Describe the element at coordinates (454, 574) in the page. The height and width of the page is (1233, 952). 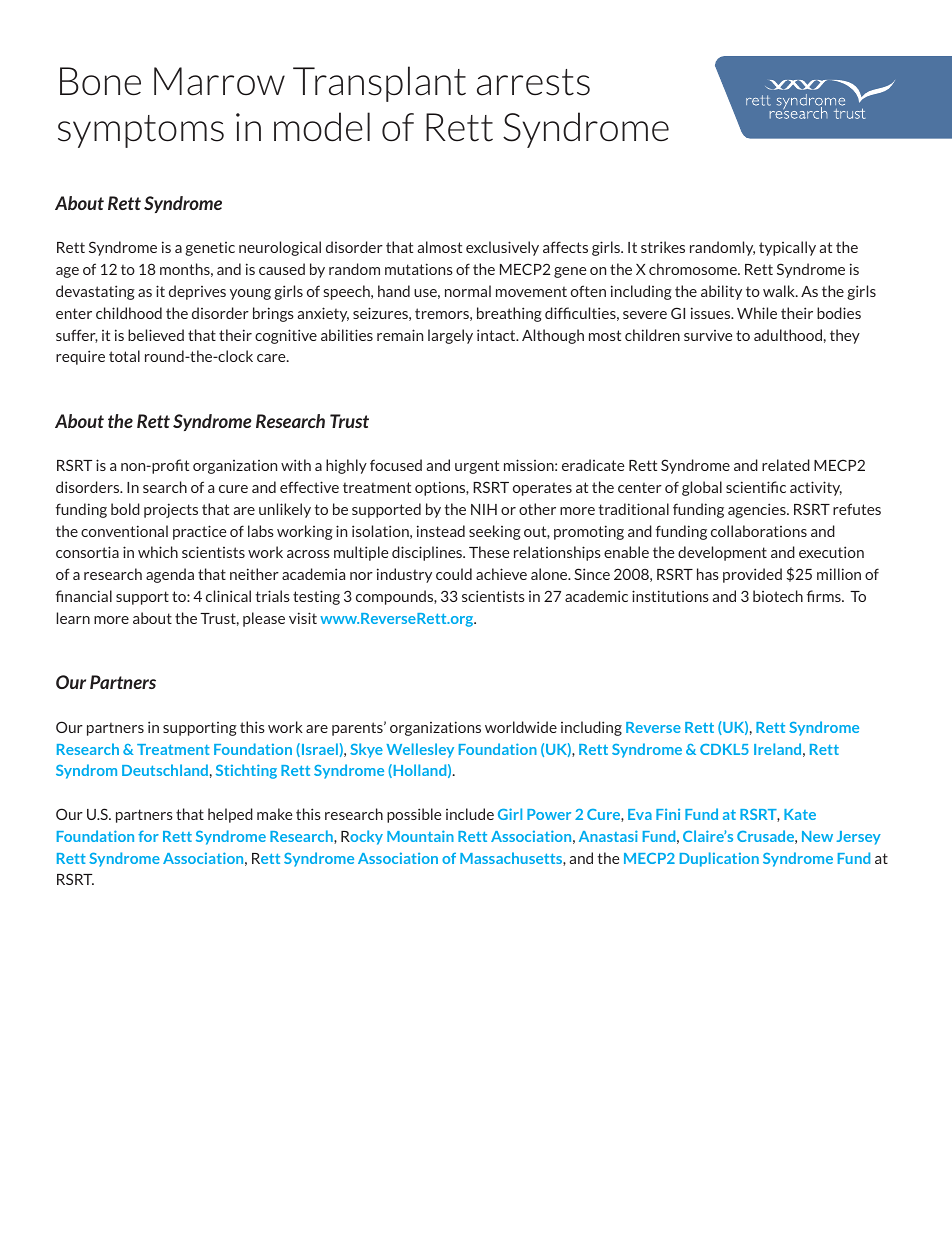
I see `could` at that location.
